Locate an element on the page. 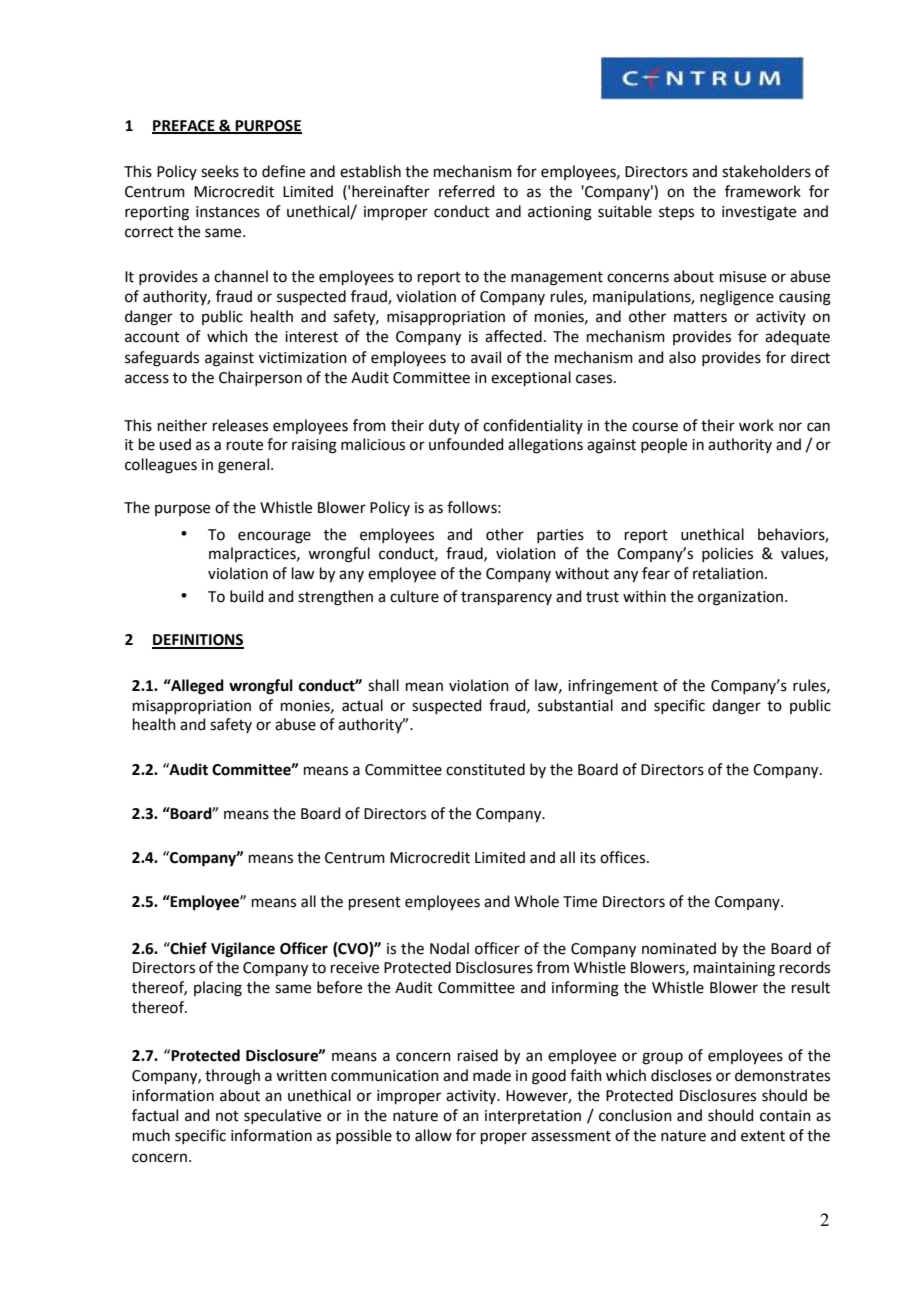 The width and height of the image is (924, 1308). seeks is located at coordinates (220, 171).
